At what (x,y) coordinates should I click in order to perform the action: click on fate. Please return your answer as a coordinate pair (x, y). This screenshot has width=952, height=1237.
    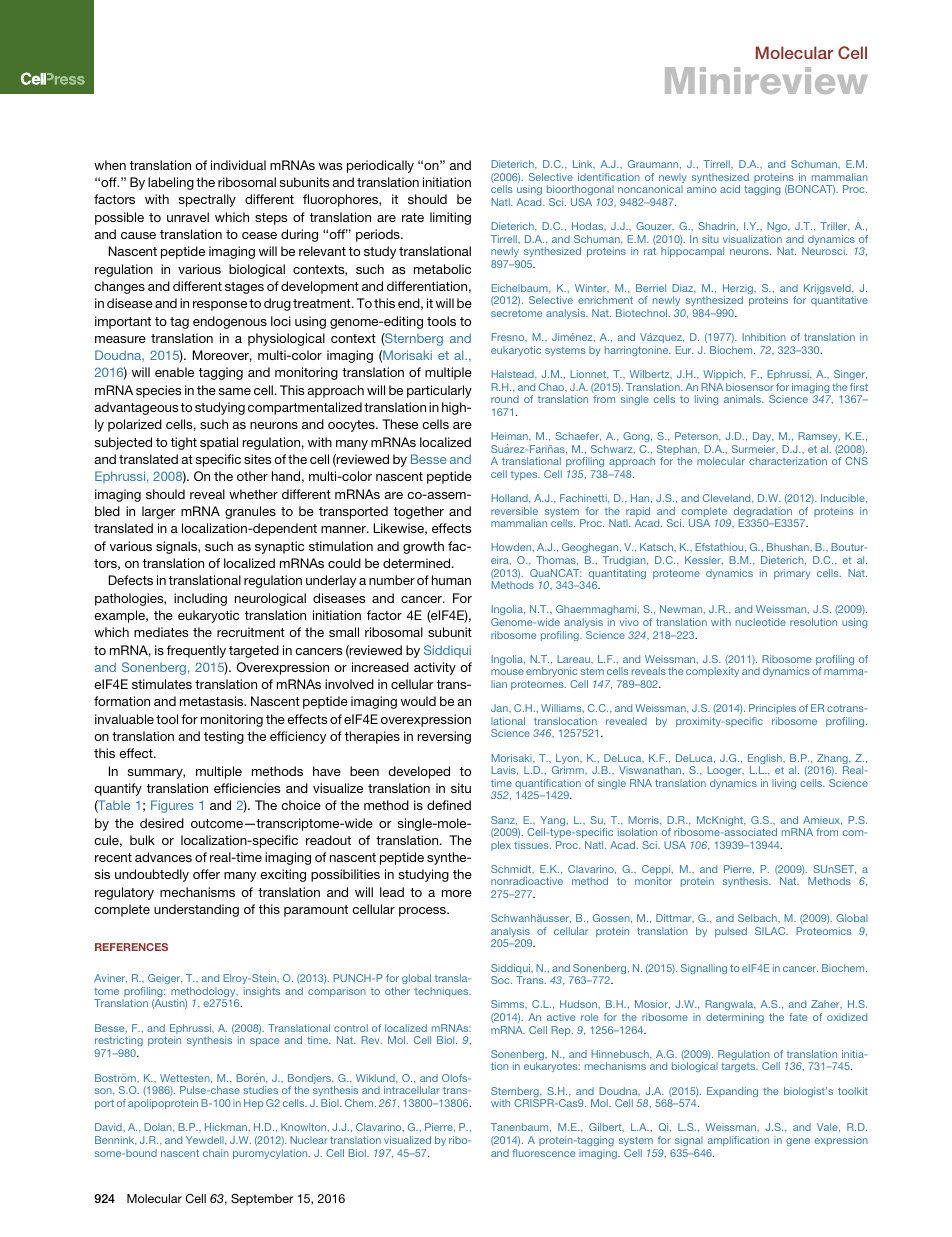
    Looking at the image, I should click on (798, 1017).
